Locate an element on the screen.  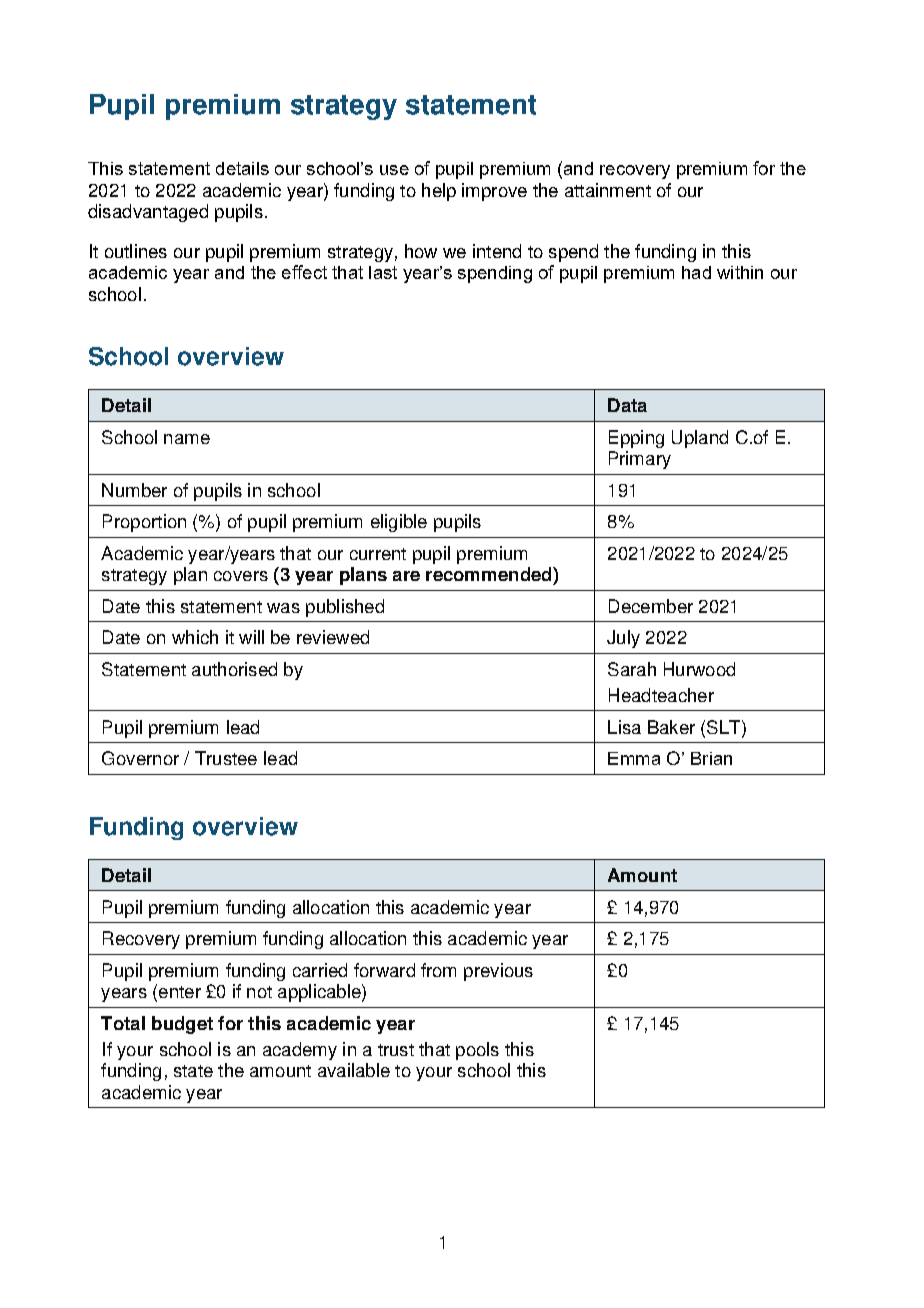
pools is located at coordinates (477, 1051).
